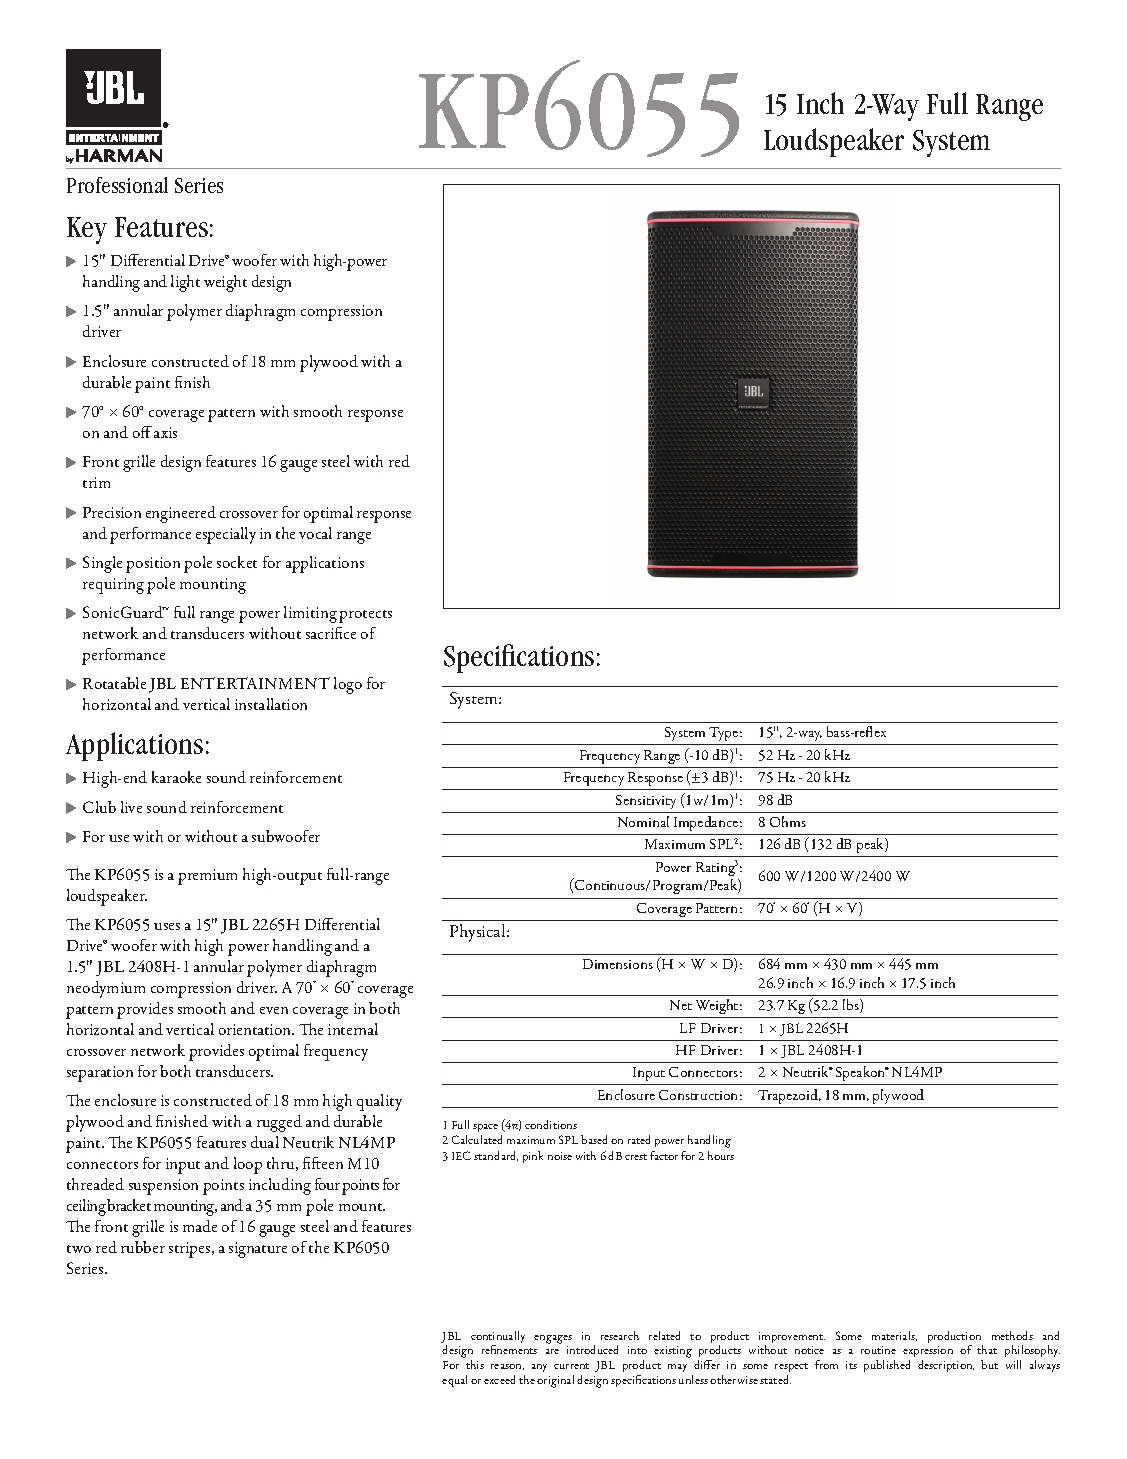  I want to click on Professional, so click(117, 185).
